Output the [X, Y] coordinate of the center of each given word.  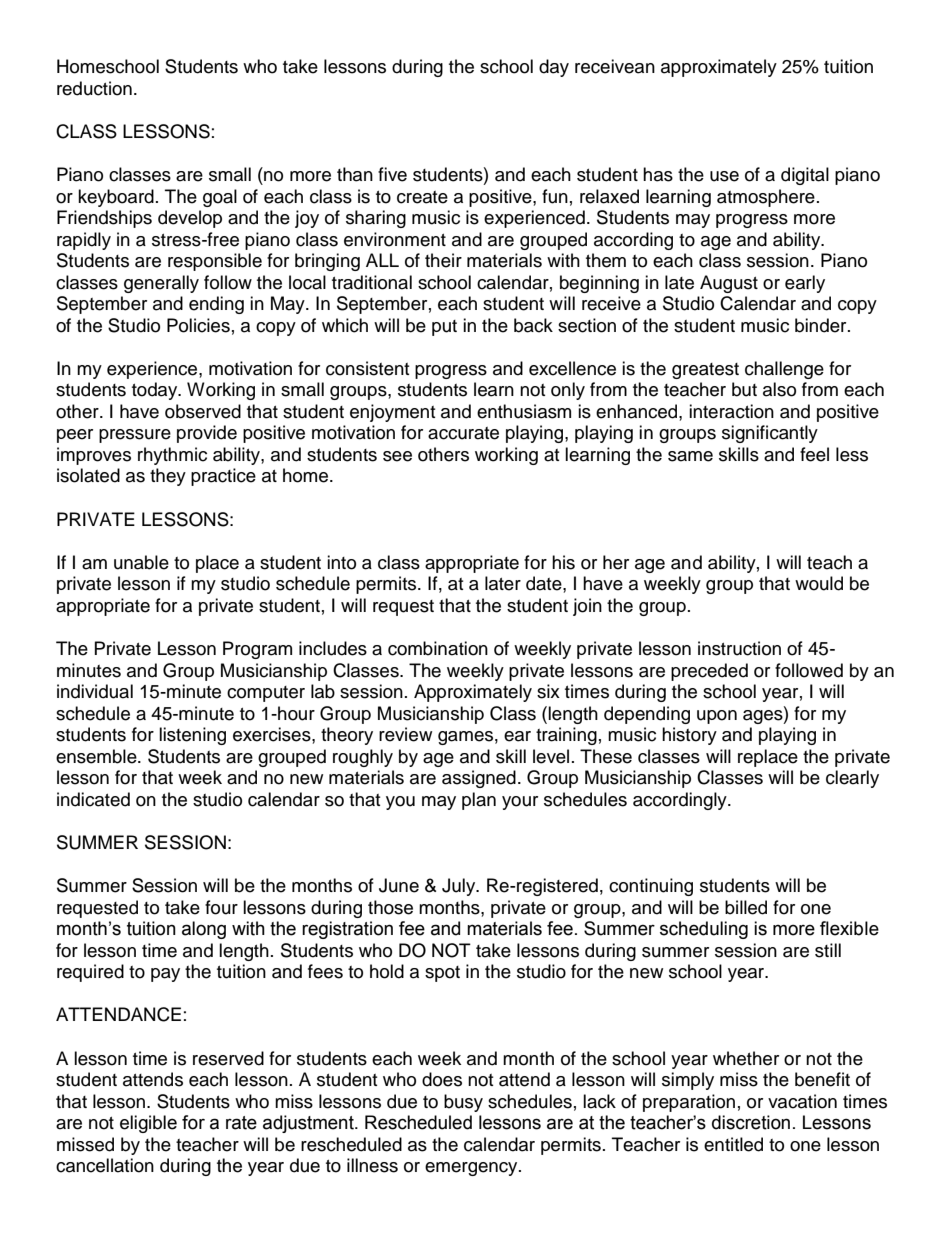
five [392, 174]
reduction [94, 88]
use [724, 176]
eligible [148, 1124]
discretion [751, 1122]
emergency [472, 1169]
